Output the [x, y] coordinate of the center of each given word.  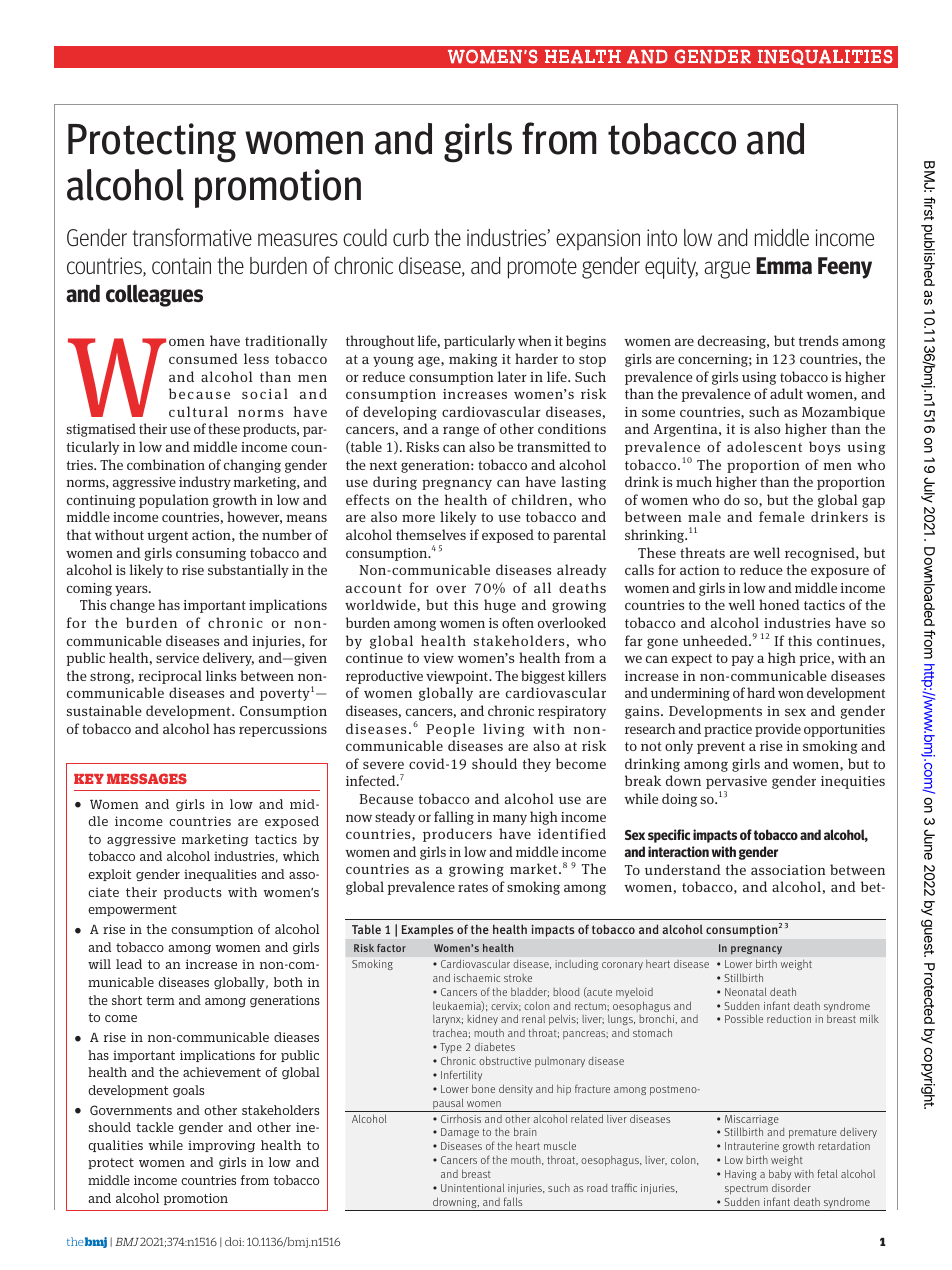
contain [181, 265]
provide [778, 730]
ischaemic [477, 977]
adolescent [764, 446]
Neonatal [745, 991]
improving [221, 1146]
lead [129, 964]
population [174, 501]
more [418, 518]
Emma [784, 266]
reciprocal [170, 677]
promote [542, 268]
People [450, 730]
